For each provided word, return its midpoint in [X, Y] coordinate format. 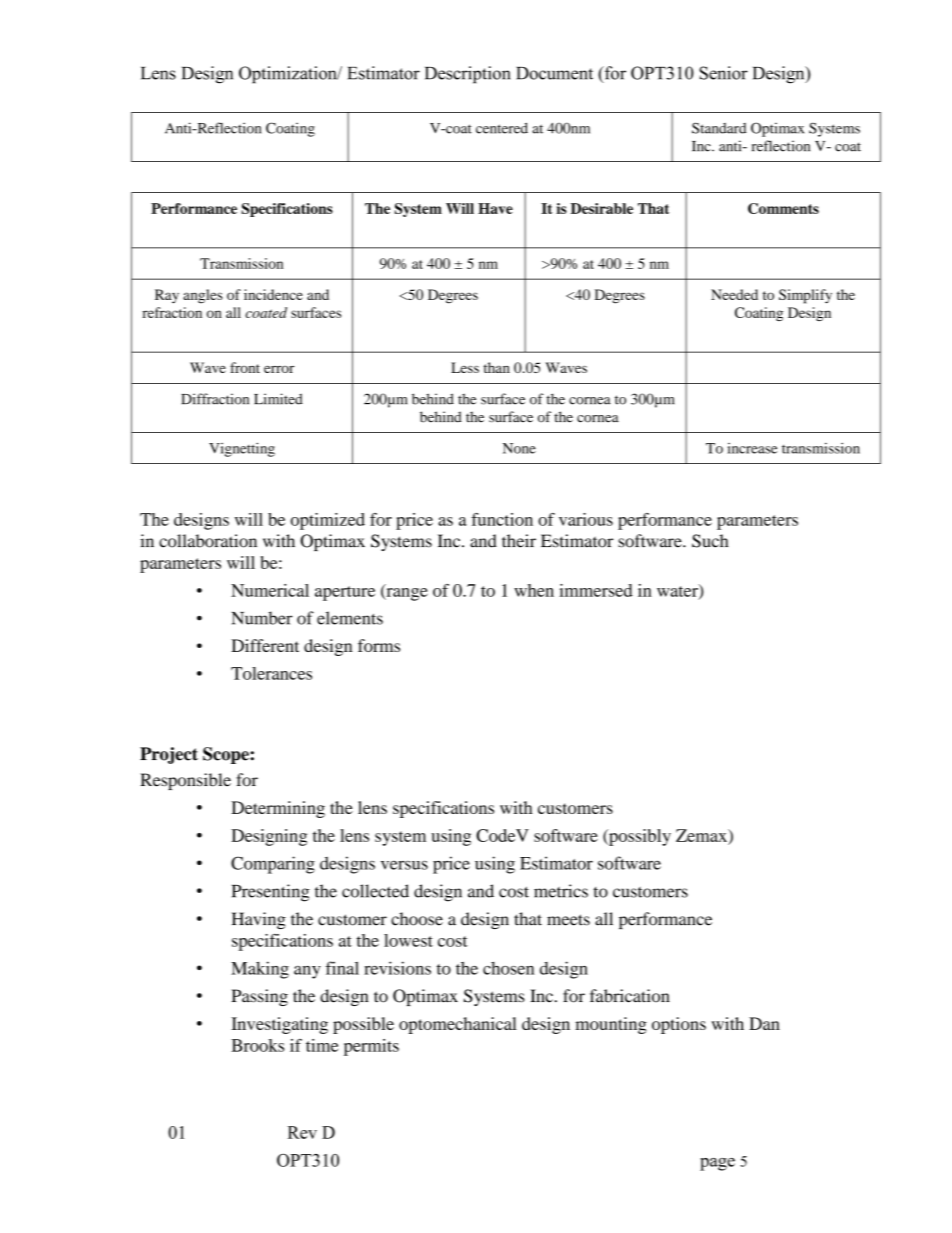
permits [371, 1047]
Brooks [257, 1045]
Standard [719, 128]
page [717, 1164]
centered [502, 128]
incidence [273, 294]
